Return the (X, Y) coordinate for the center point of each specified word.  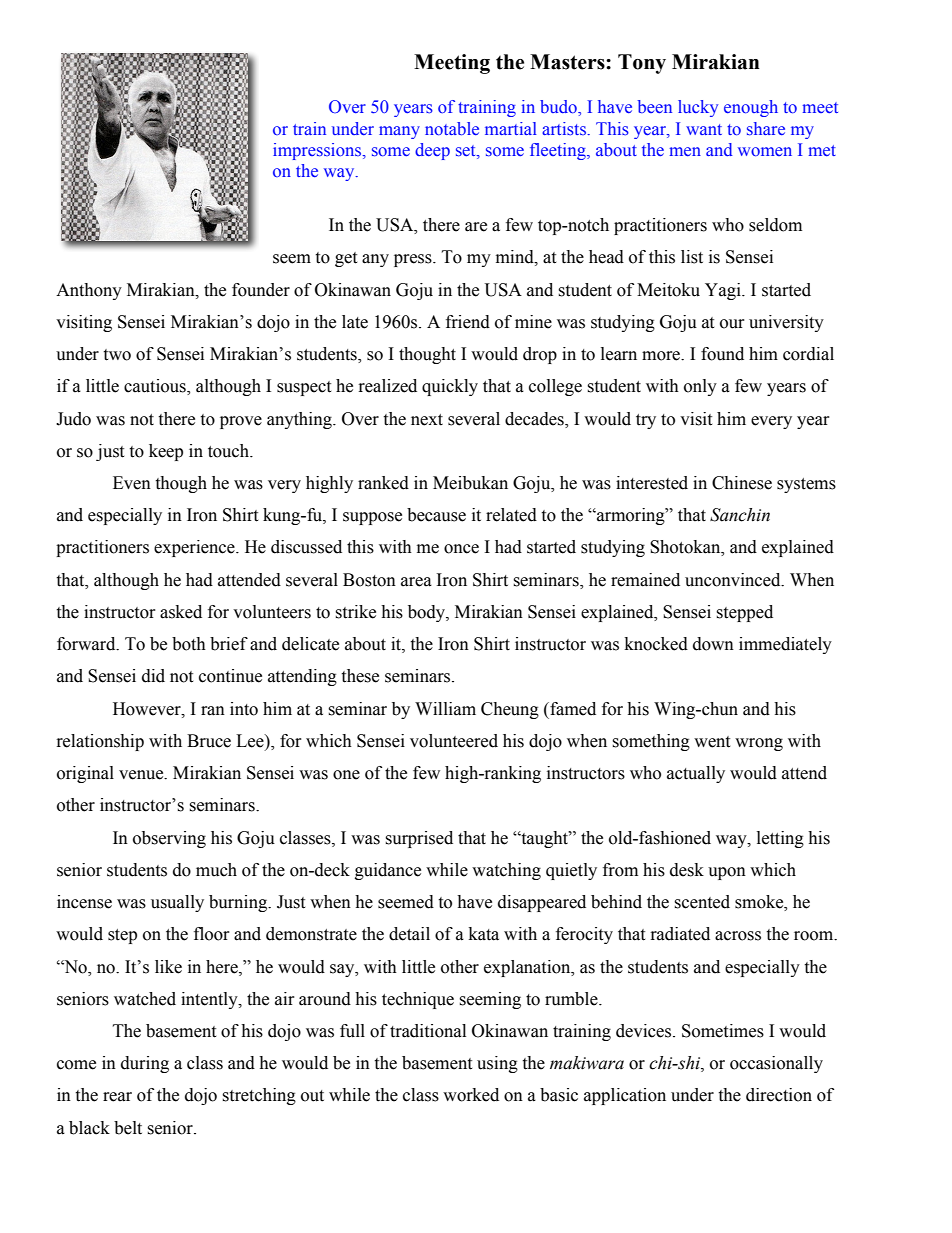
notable (452, 129)
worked (471, 1095)
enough (751, 108)
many (399, 132)
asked (181, 612)
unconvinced (734, 580)
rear (117, 1097)
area (416, 582)
